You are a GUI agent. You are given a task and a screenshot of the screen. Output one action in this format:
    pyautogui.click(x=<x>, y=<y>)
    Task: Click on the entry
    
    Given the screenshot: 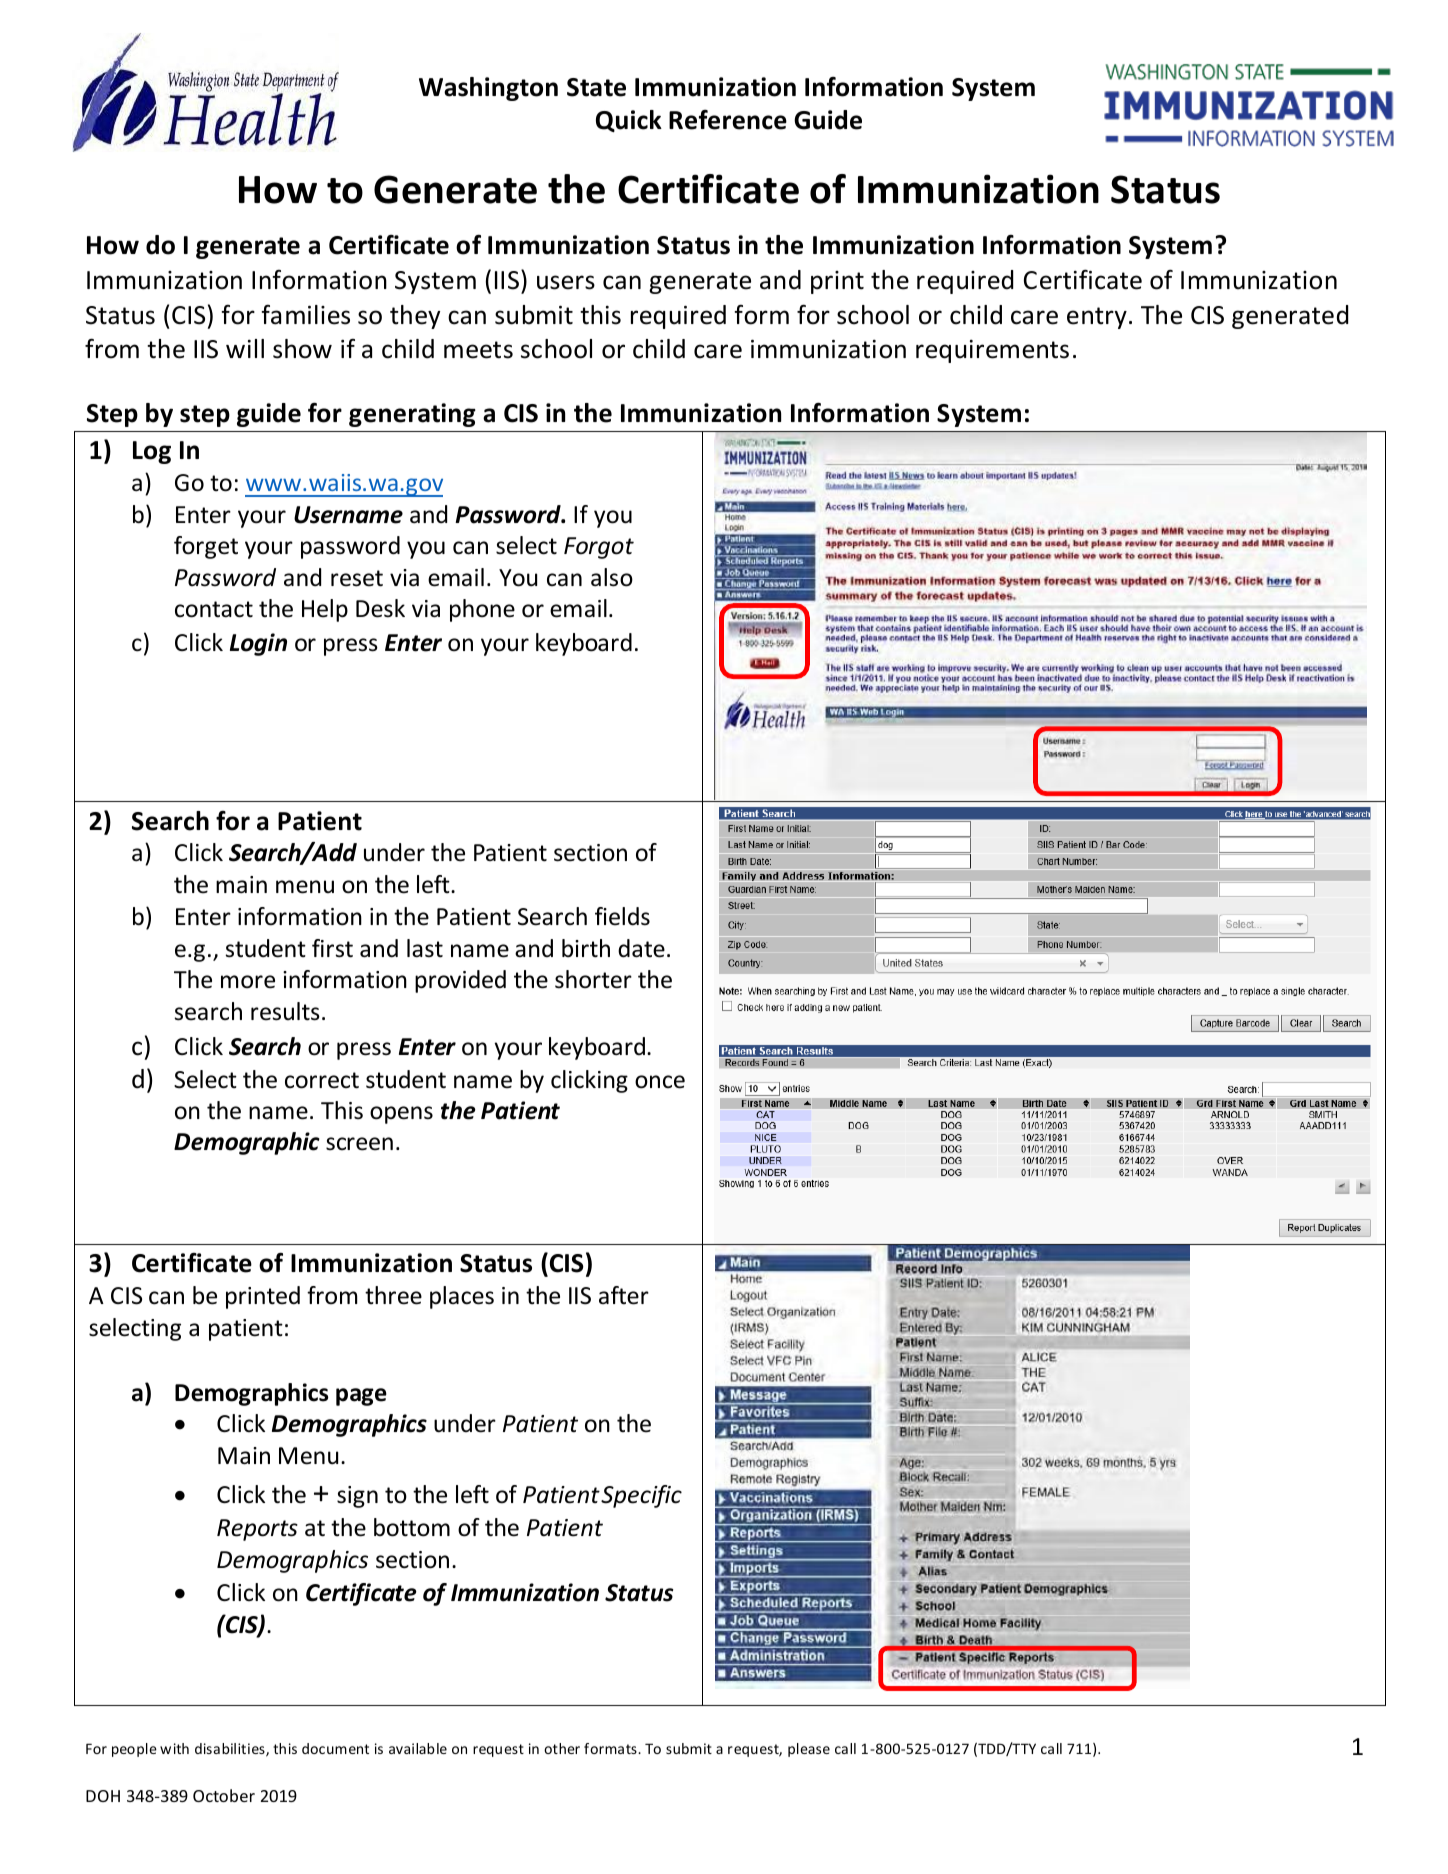 What is the action you would take?
    pyautogui.click(x=1097, y=318)
